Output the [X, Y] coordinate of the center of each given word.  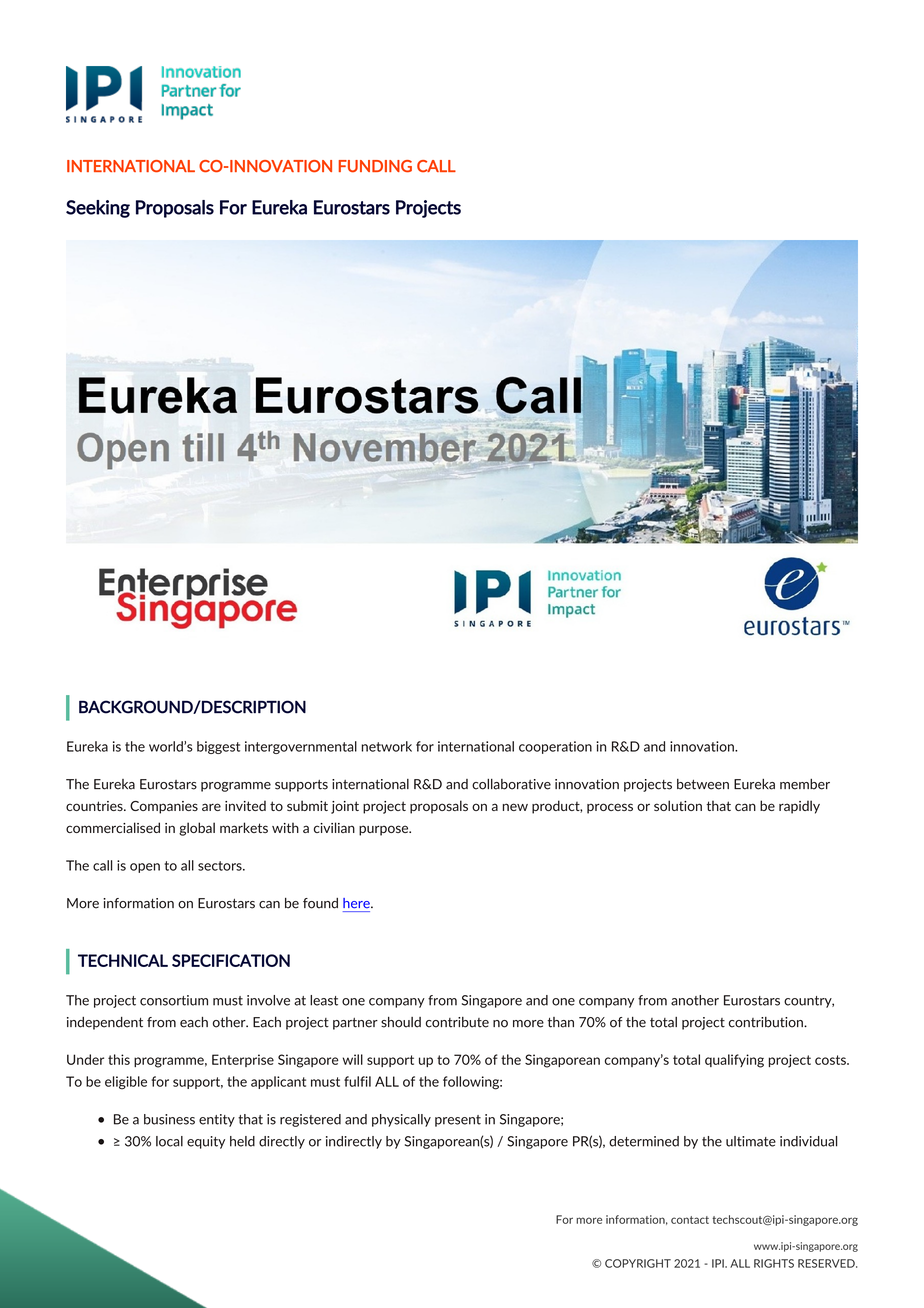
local [169, 1141]
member [805, 784]
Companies [164, 807]
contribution [767, 1022]
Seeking [98, 209]
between [703, 784]
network [387, 746]
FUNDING [375, 166]
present [458, 1121]
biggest [218, 747]
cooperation [555, 747]
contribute [457, 1022]
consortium [174, 1000]
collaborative [511, 784]
